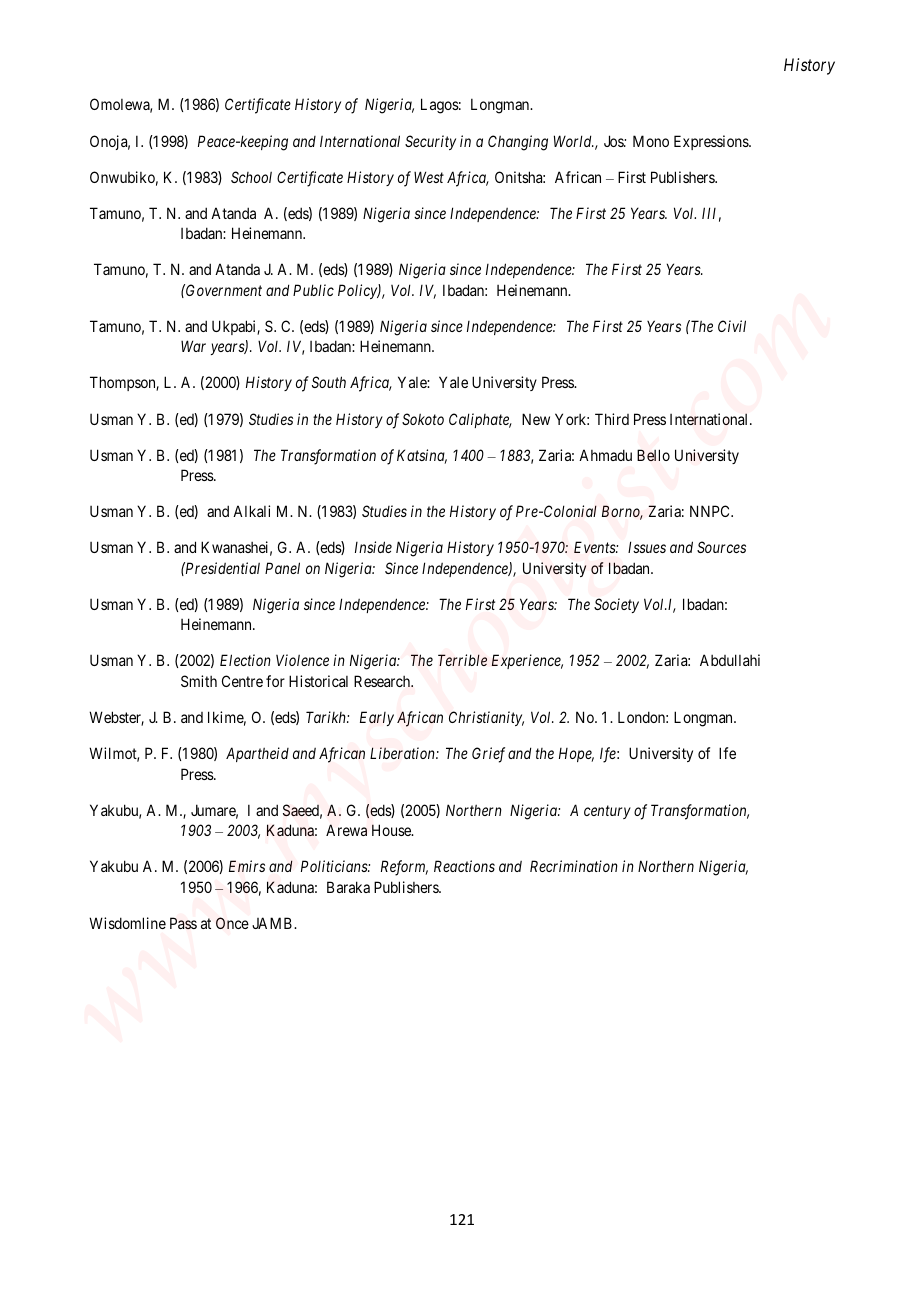 The image size is (924, 1307). I want to click on Mono, so click(651, 141).
